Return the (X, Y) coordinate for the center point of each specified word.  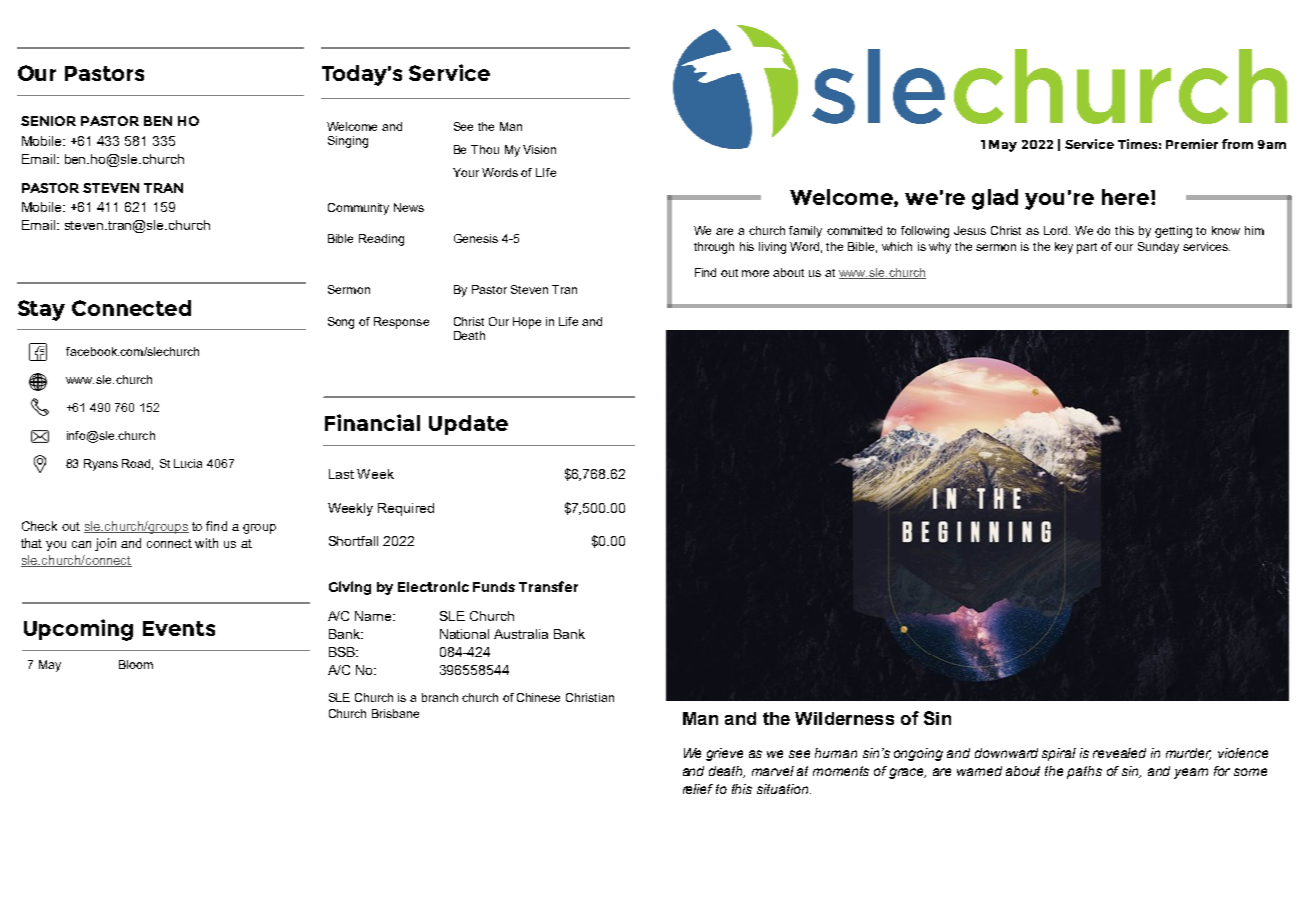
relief (698, 789)
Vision (539, 149)
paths (1084, 772)
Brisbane (395, 713)
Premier (1192, 144)
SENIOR (48, 121)
